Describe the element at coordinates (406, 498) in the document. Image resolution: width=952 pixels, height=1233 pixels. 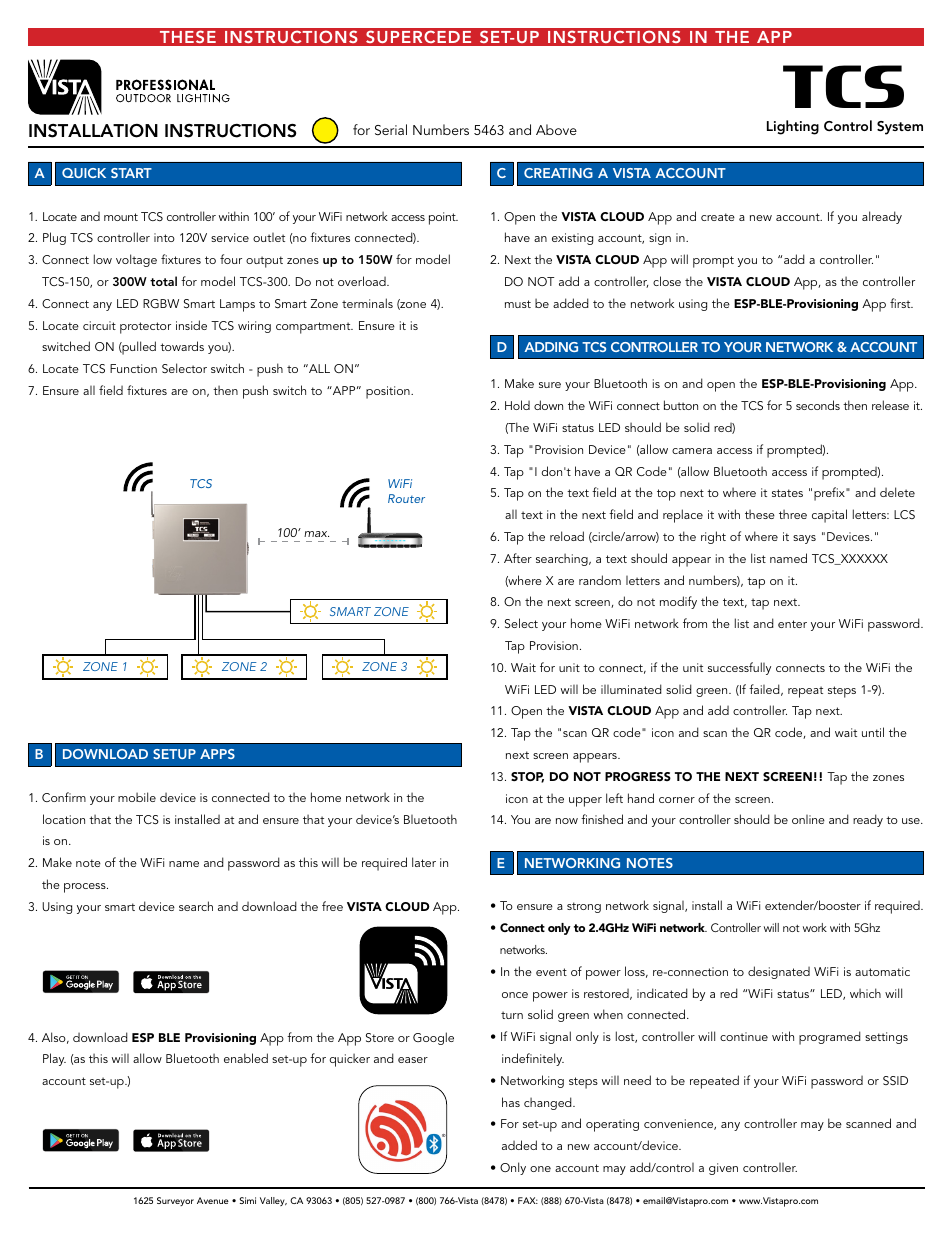
I see `Router` at that location.
